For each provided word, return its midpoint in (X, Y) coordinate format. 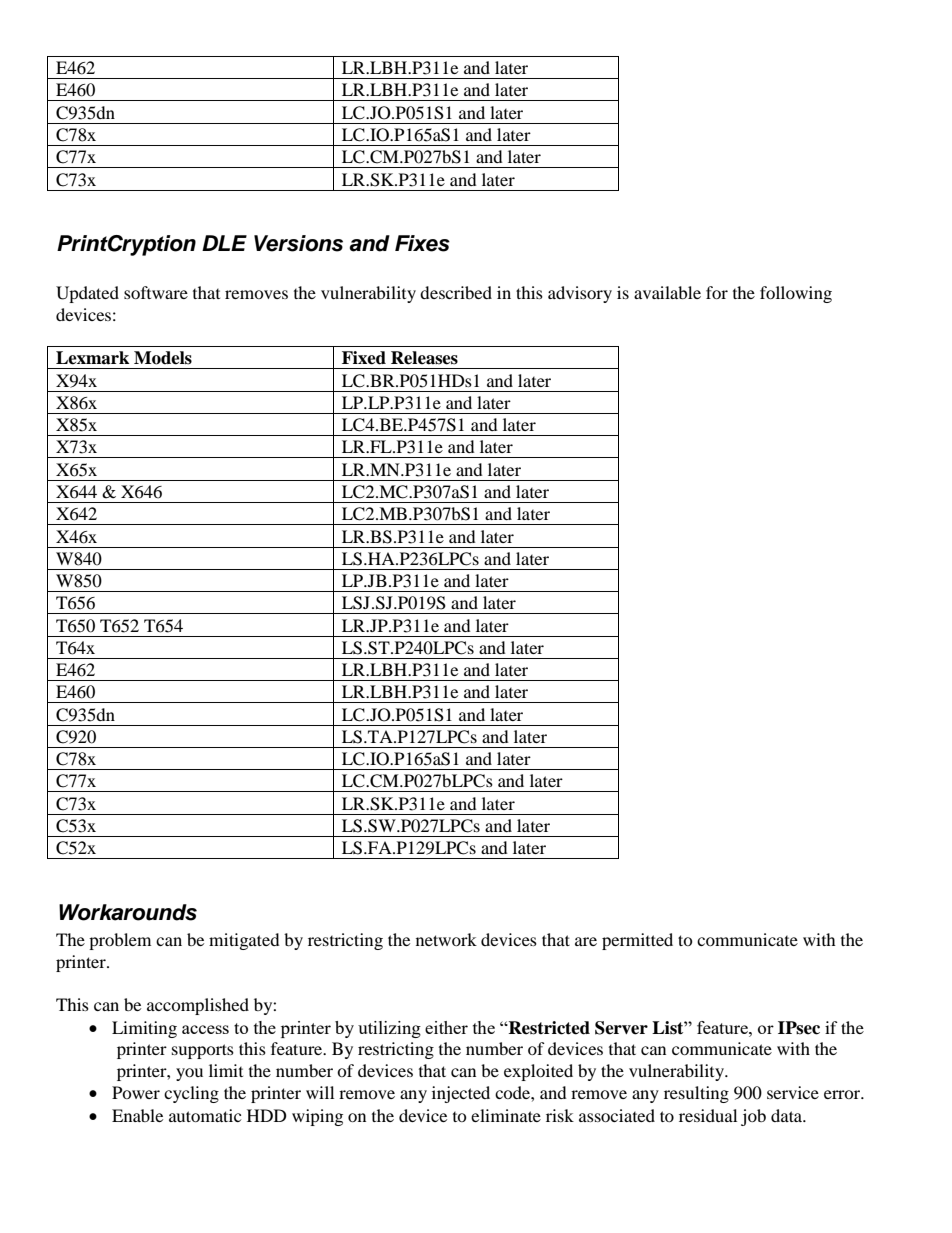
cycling (191, 1094)
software (156, 292)
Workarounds (128, 912)
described (456, 292)
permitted (637, 941)
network (446, 939)
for (717, 292)
